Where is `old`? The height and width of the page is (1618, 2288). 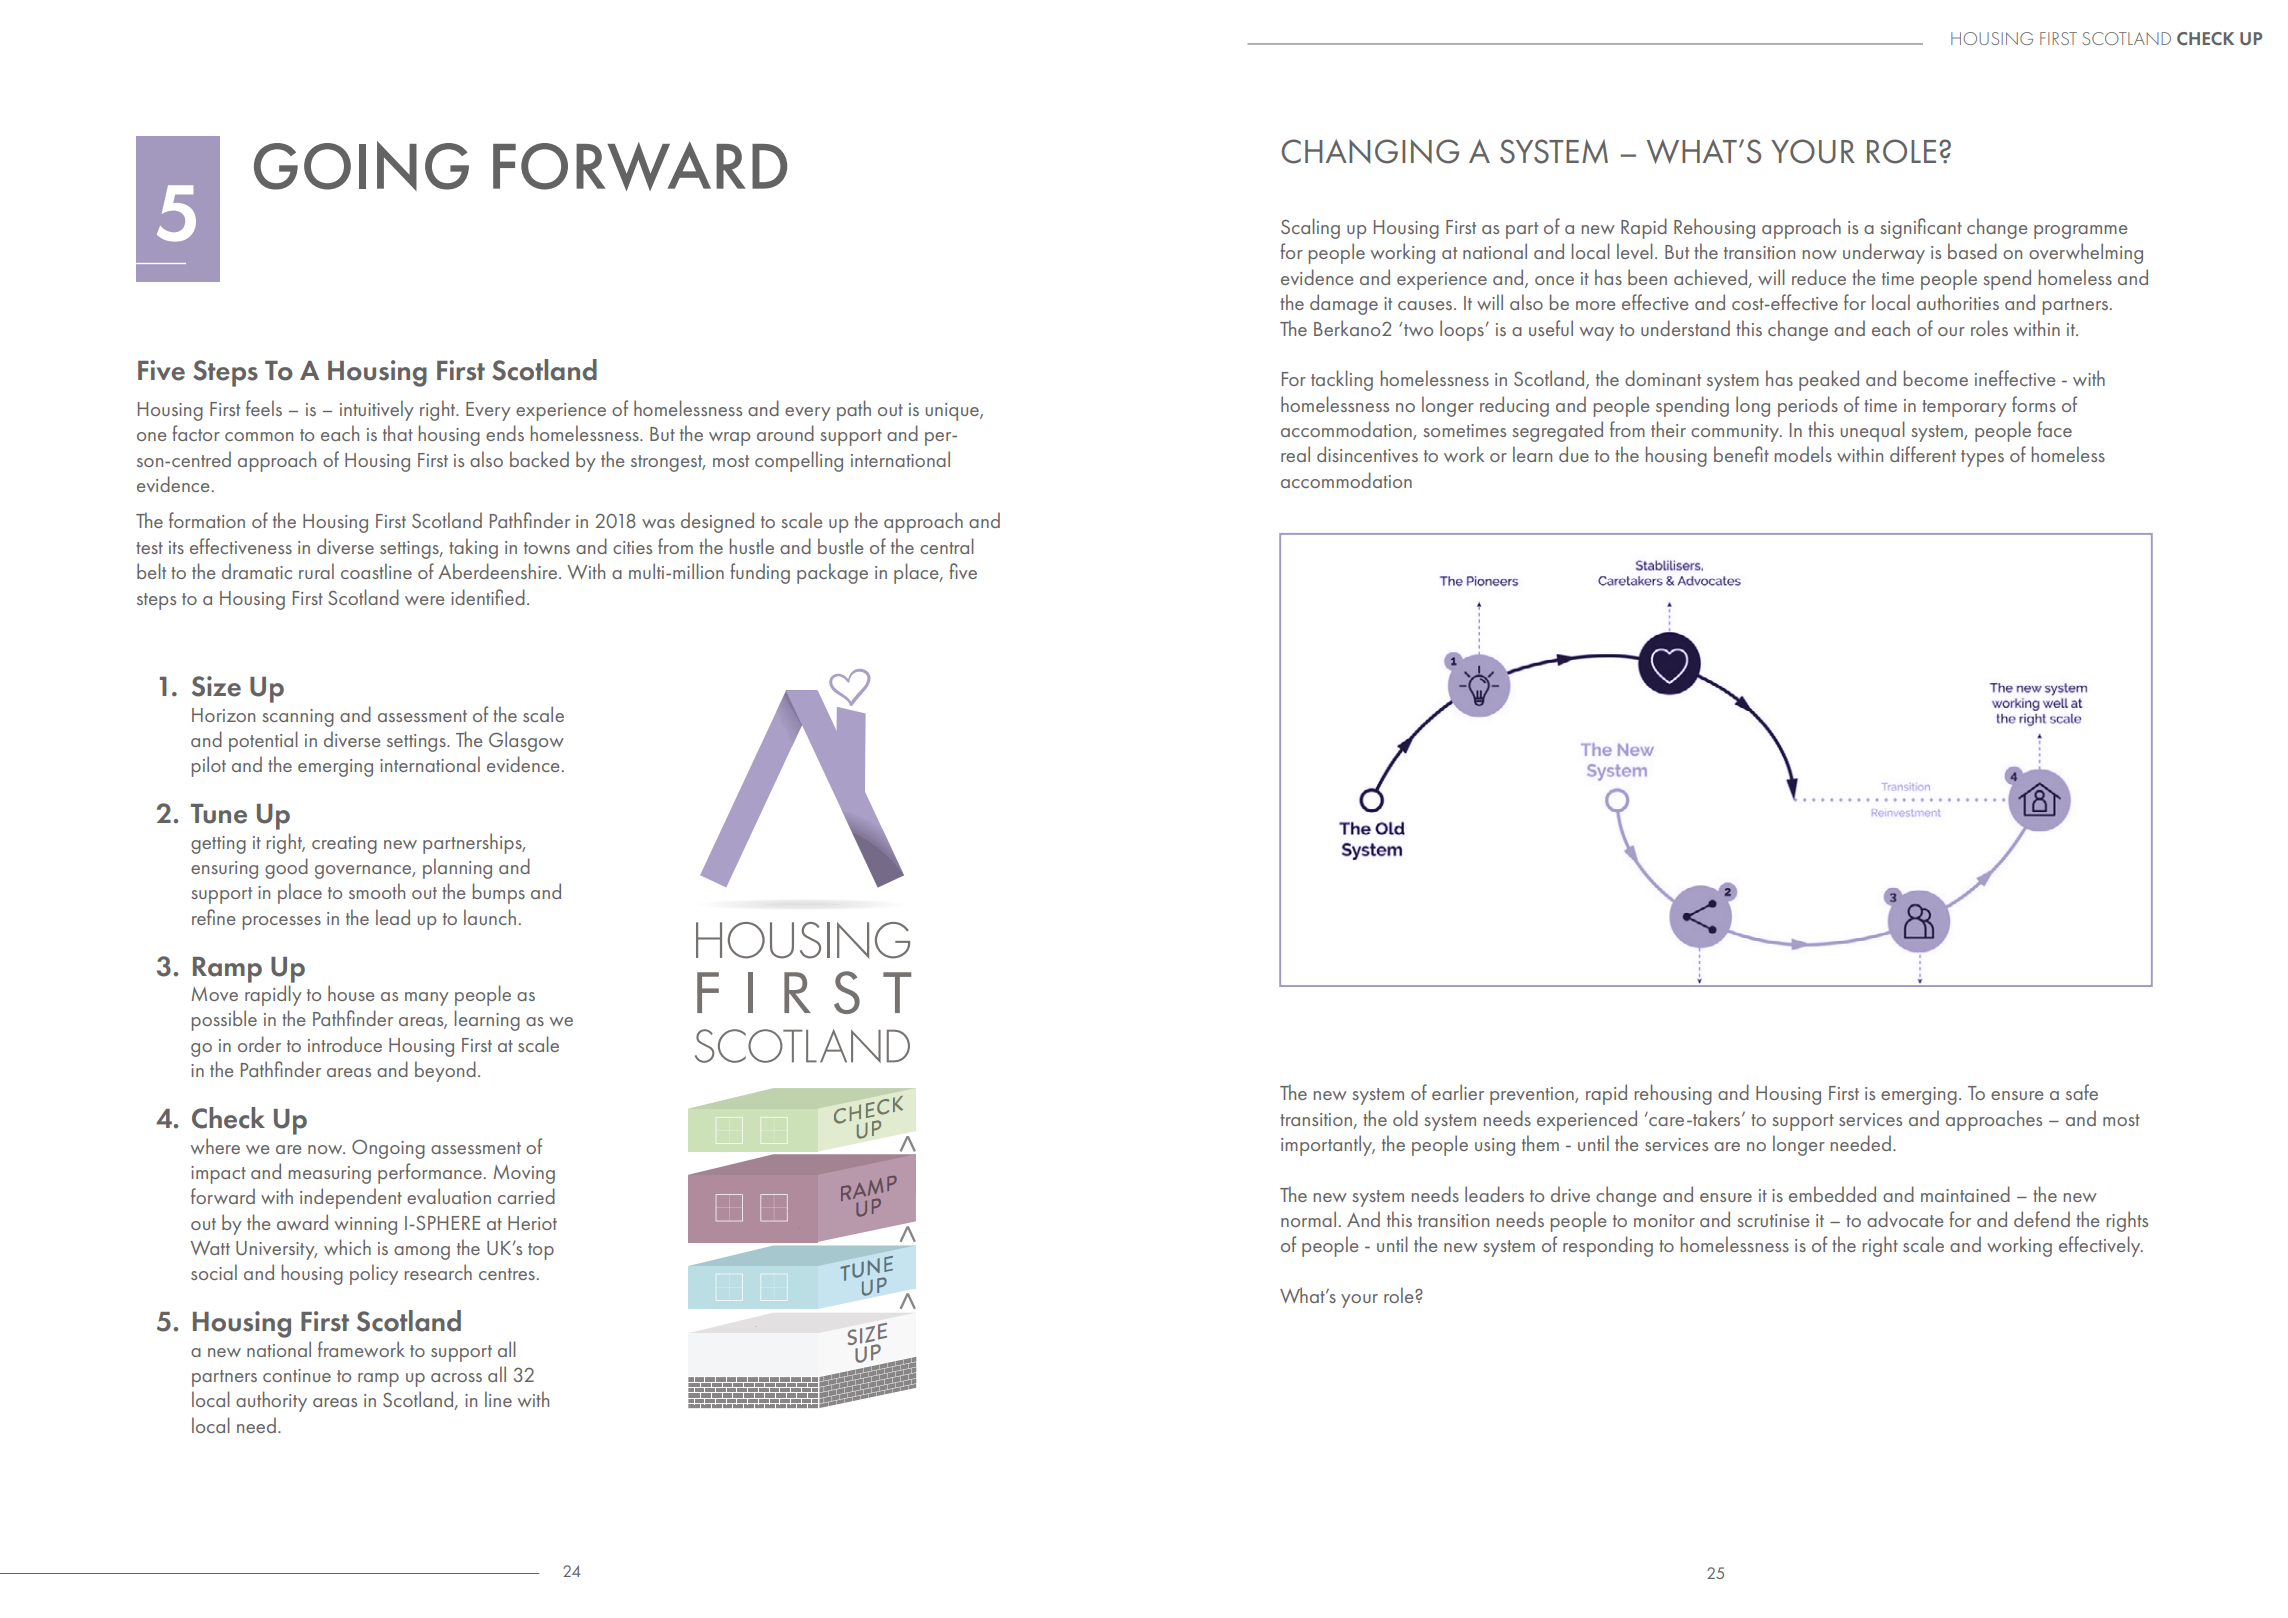
old is located at coordinates (1405, 1118).
